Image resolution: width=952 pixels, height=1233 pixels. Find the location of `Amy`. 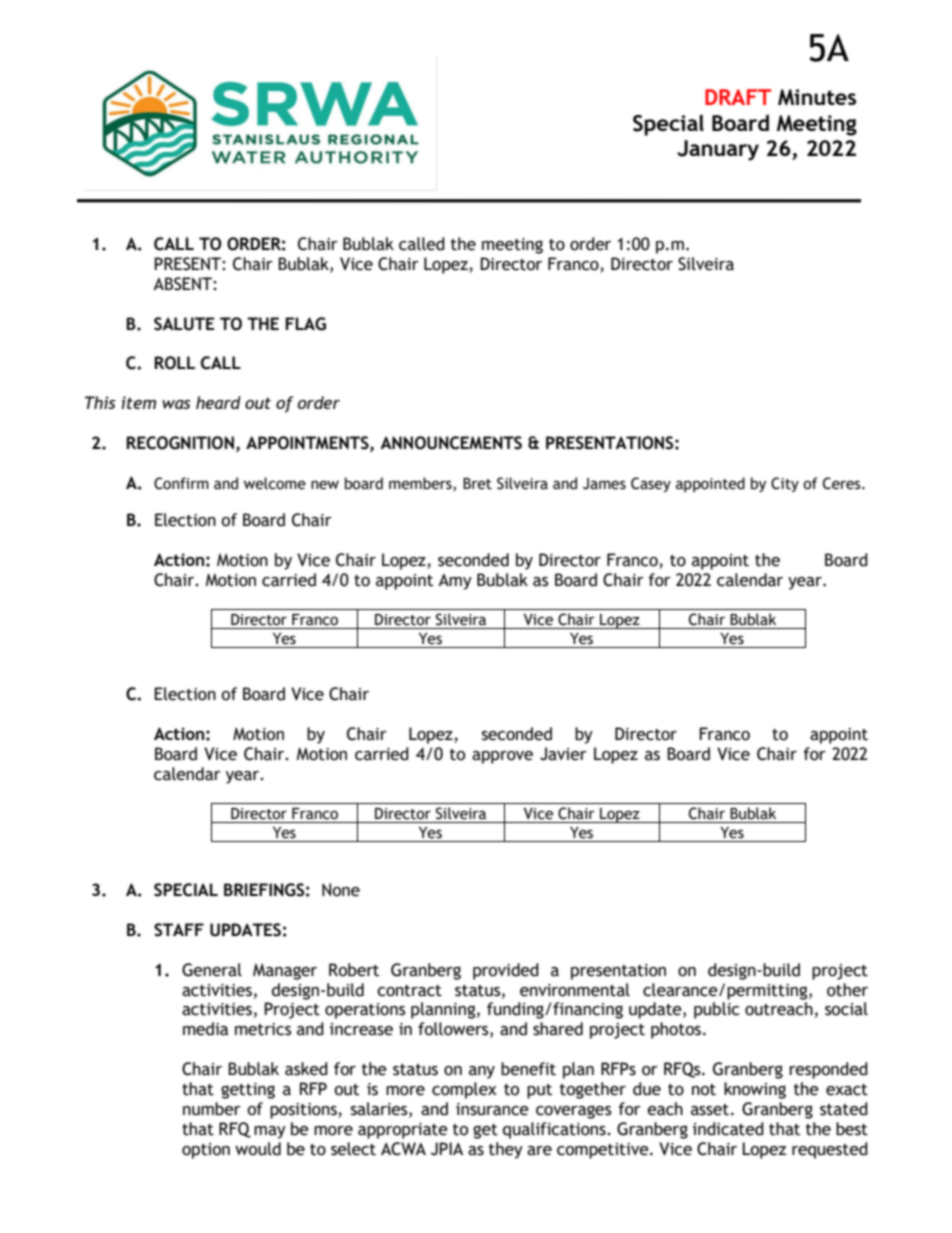

Amy is located at coordinates (455, 582).
